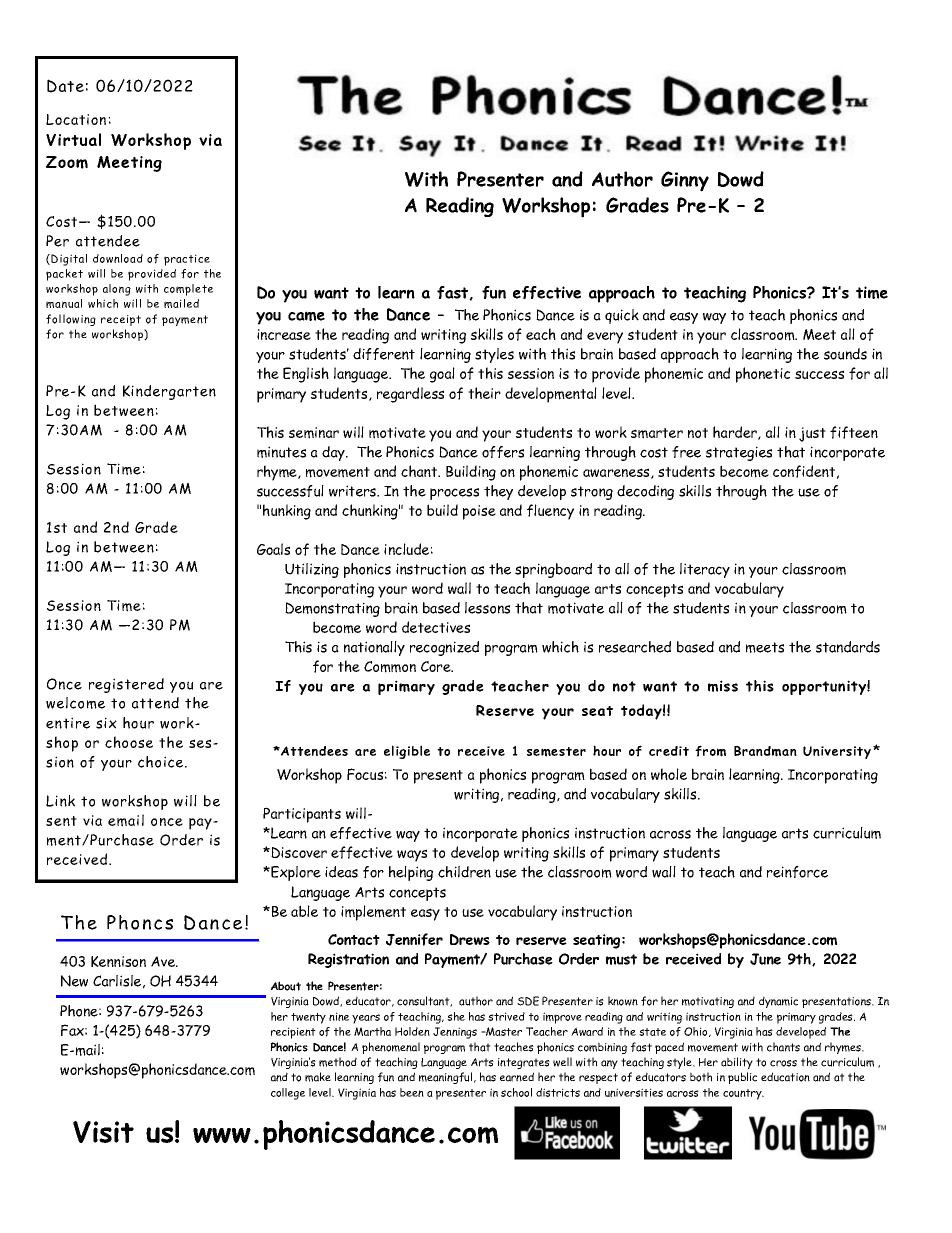 The image size is (952, 1233). What do you see at coordinates (76, 119) in the page?
I see `Location` at bounding box center [76, 119].
